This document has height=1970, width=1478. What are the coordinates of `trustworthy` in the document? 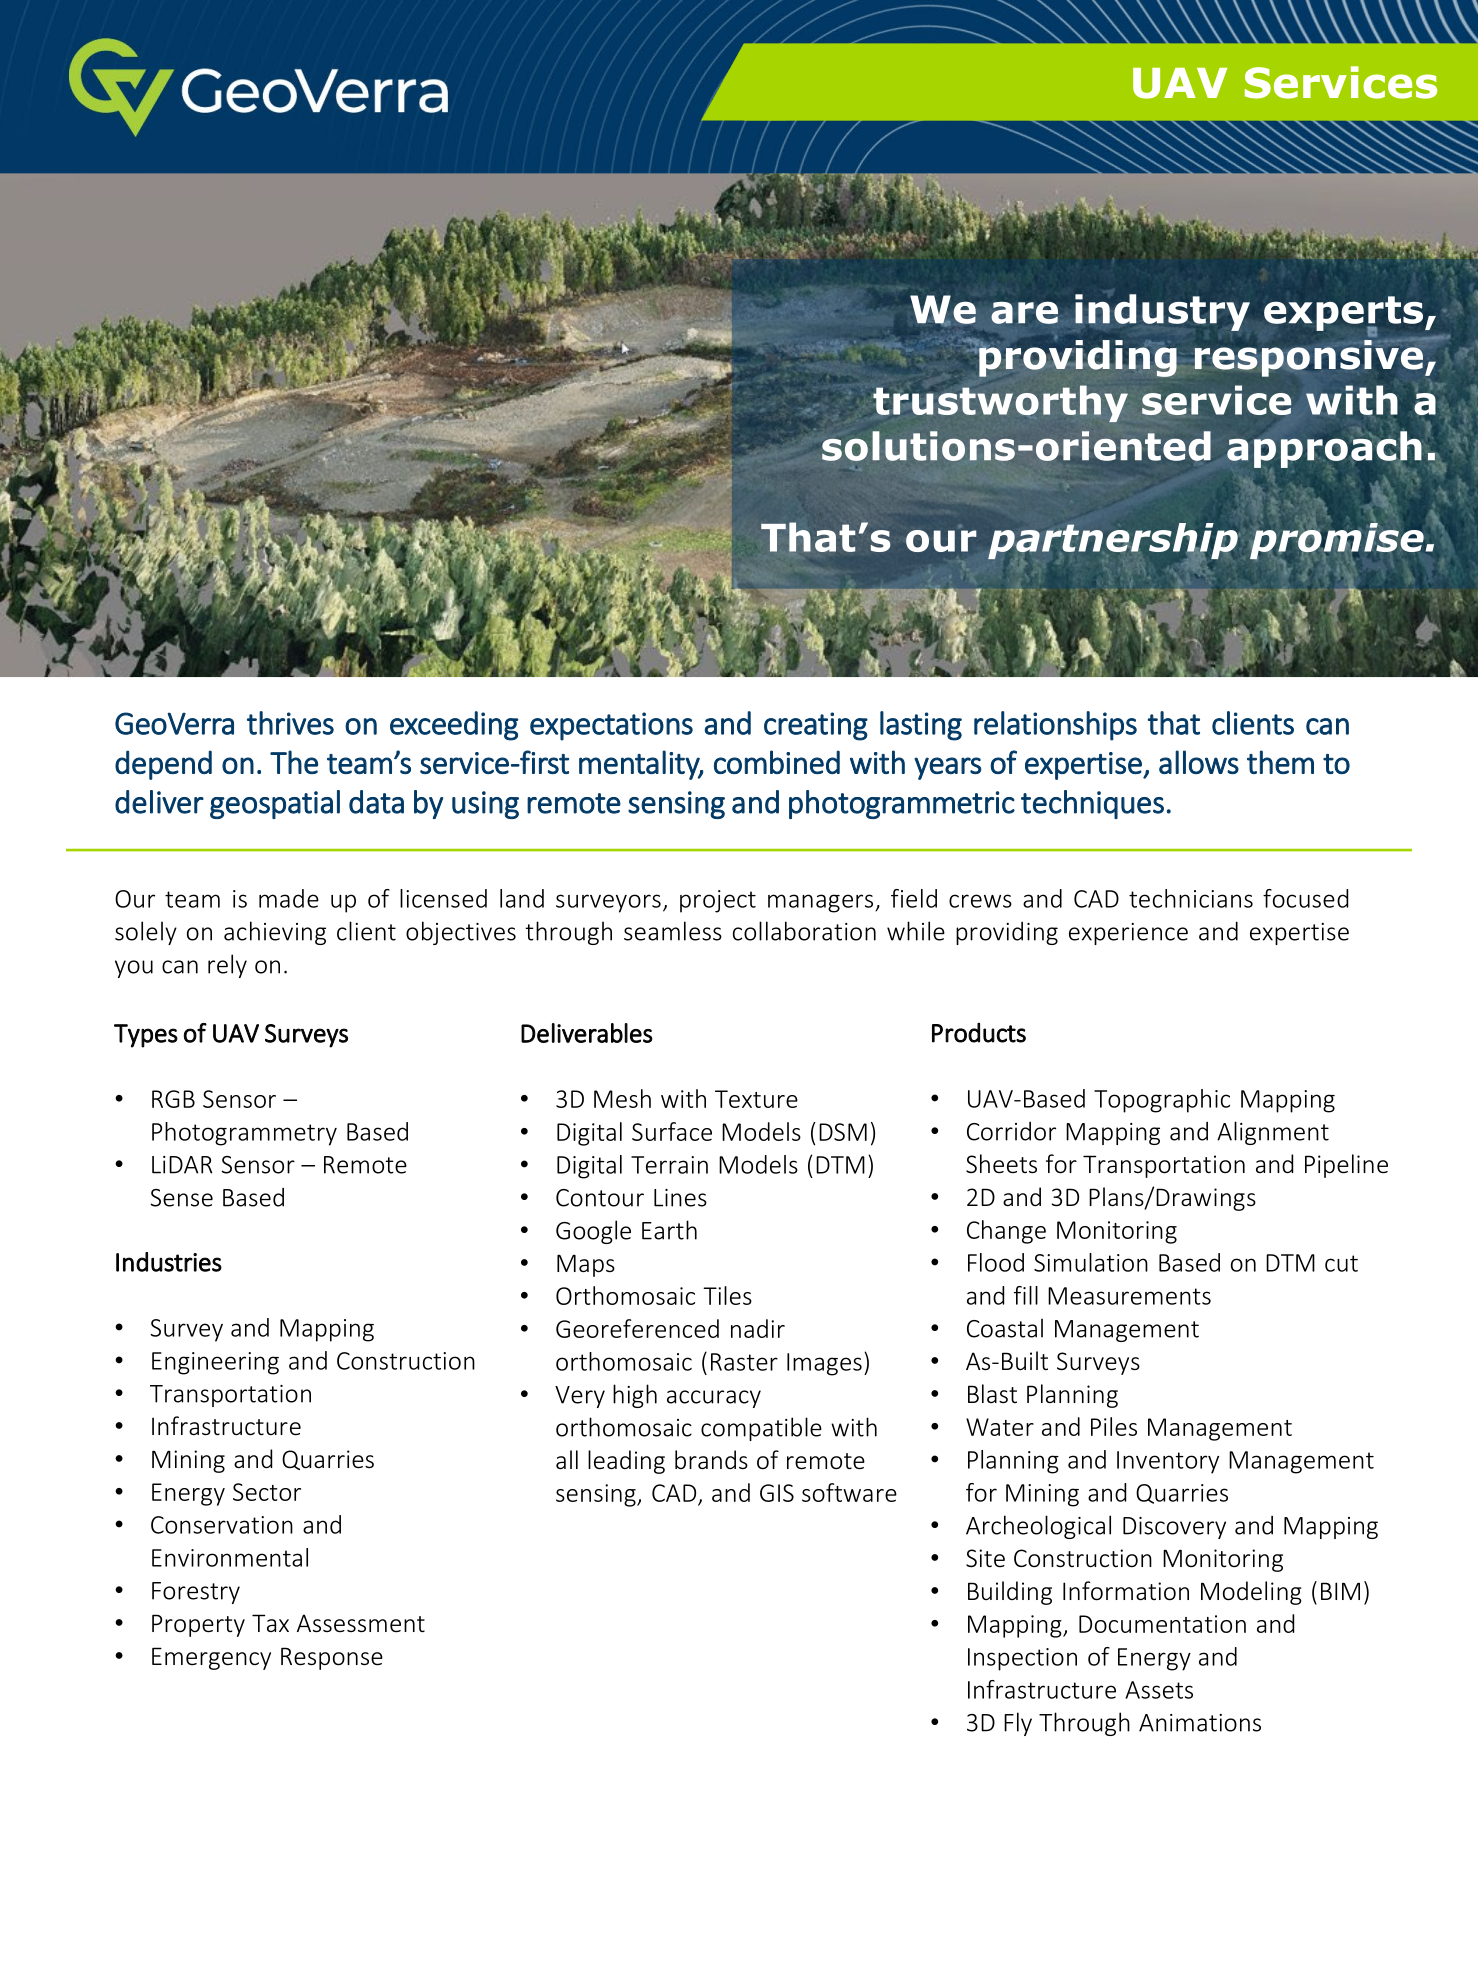 It's located at (1000, 403).
